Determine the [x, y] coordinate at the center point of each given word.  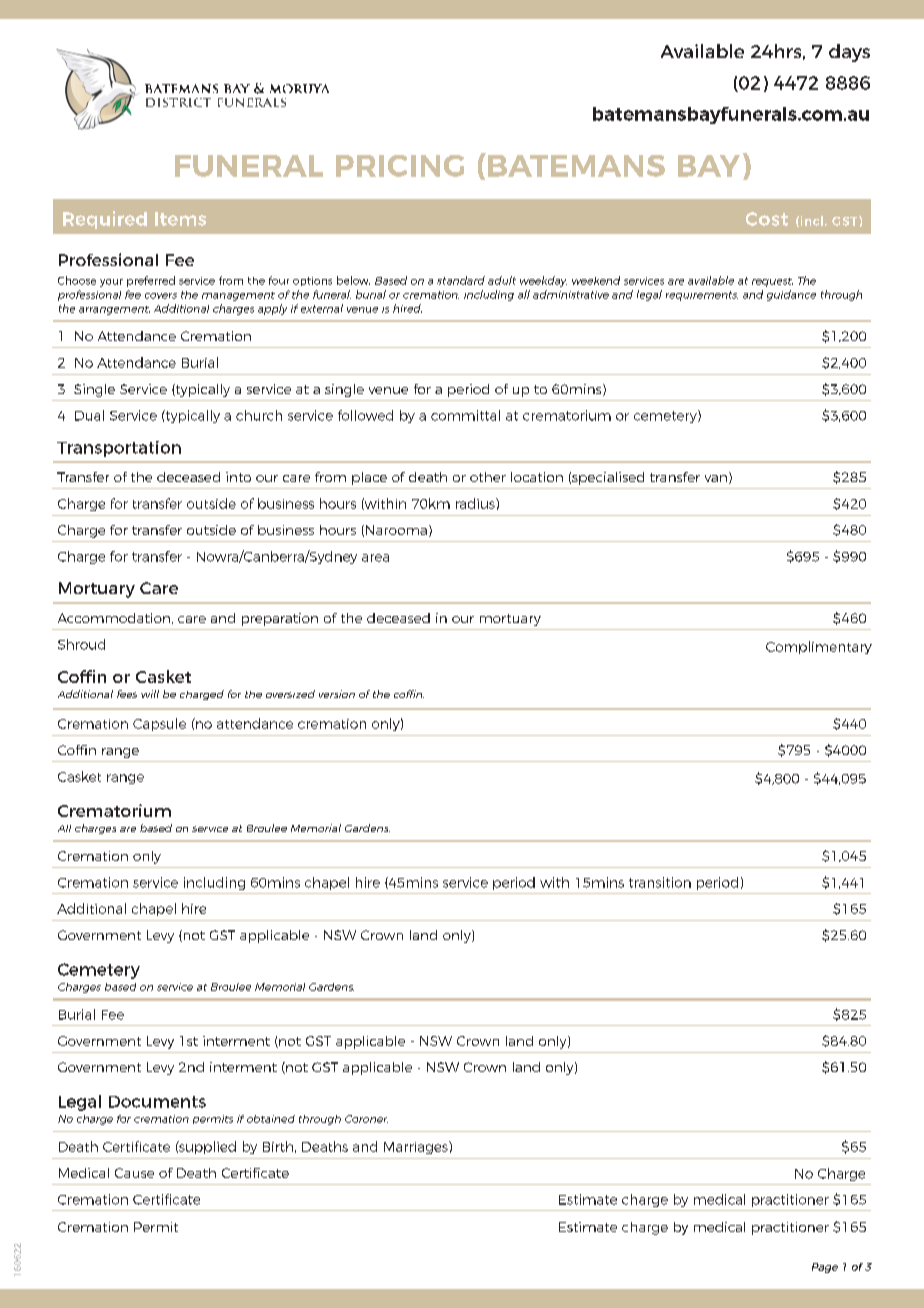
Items [180, 219]
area [375, 558]
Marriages [417, 1147]
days [849, 53]
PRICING [400, 166]
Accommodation [114, 618]
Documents [157, 1102]
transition [660, 882]
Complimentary [819, 647]
